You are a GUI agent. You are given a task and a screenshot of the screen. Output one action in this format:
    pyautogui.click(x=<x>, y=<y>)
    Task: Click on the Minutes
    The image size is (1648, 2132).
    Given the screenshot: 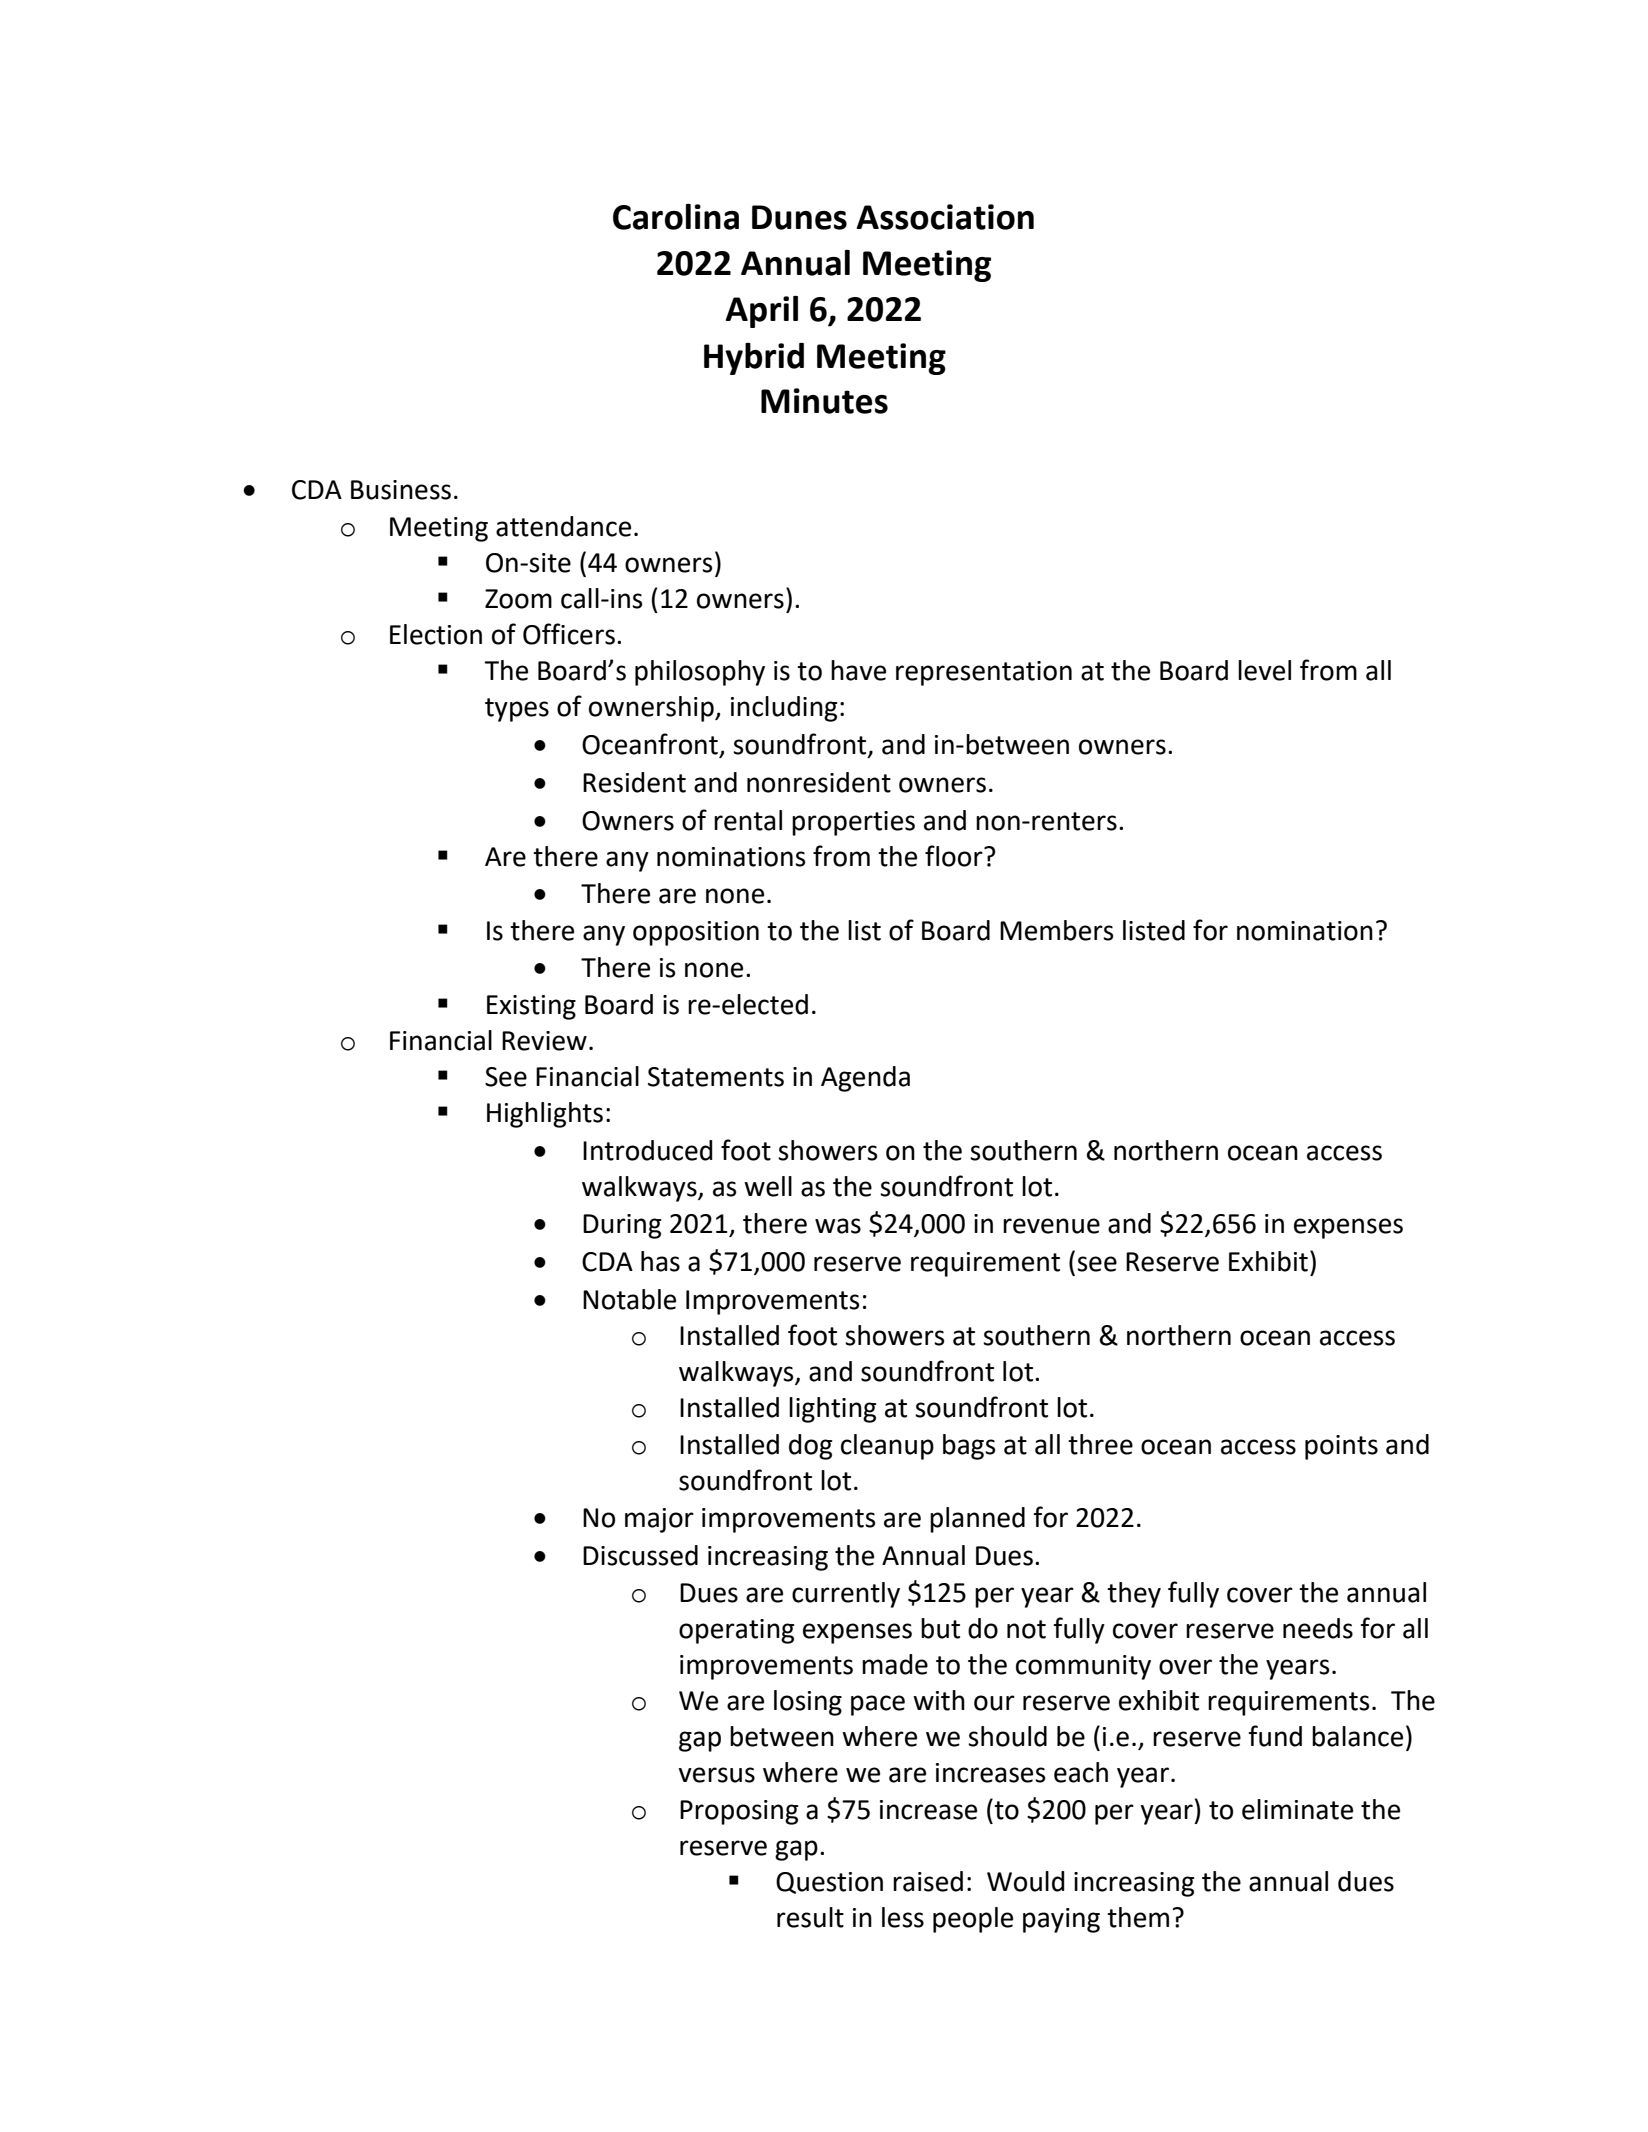 What is the action you would take?
    pyautogui.click(x=824, y=401)
